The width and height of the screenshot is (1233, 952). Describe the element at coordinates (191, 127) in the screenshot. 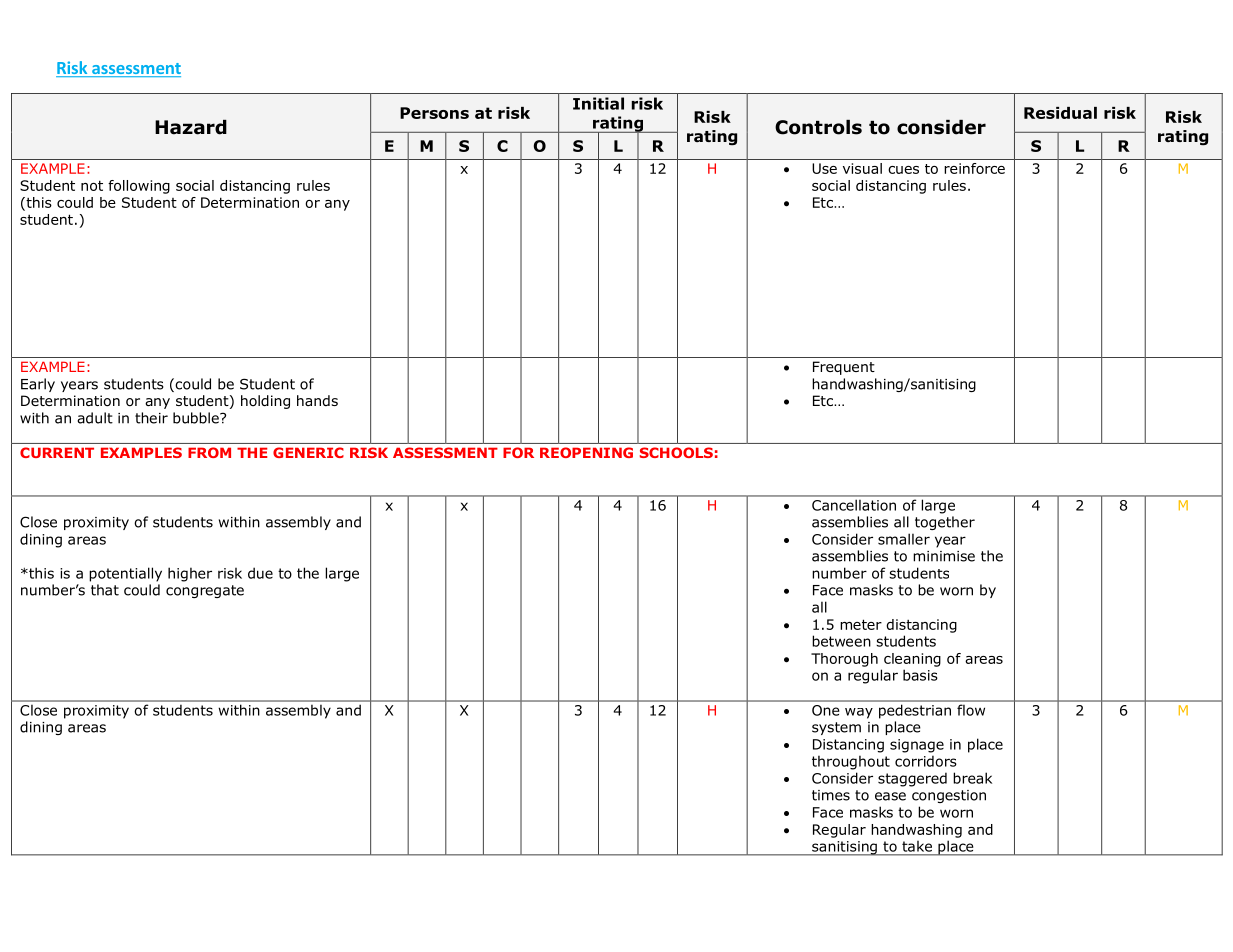

I see `Hazard` at that location.
